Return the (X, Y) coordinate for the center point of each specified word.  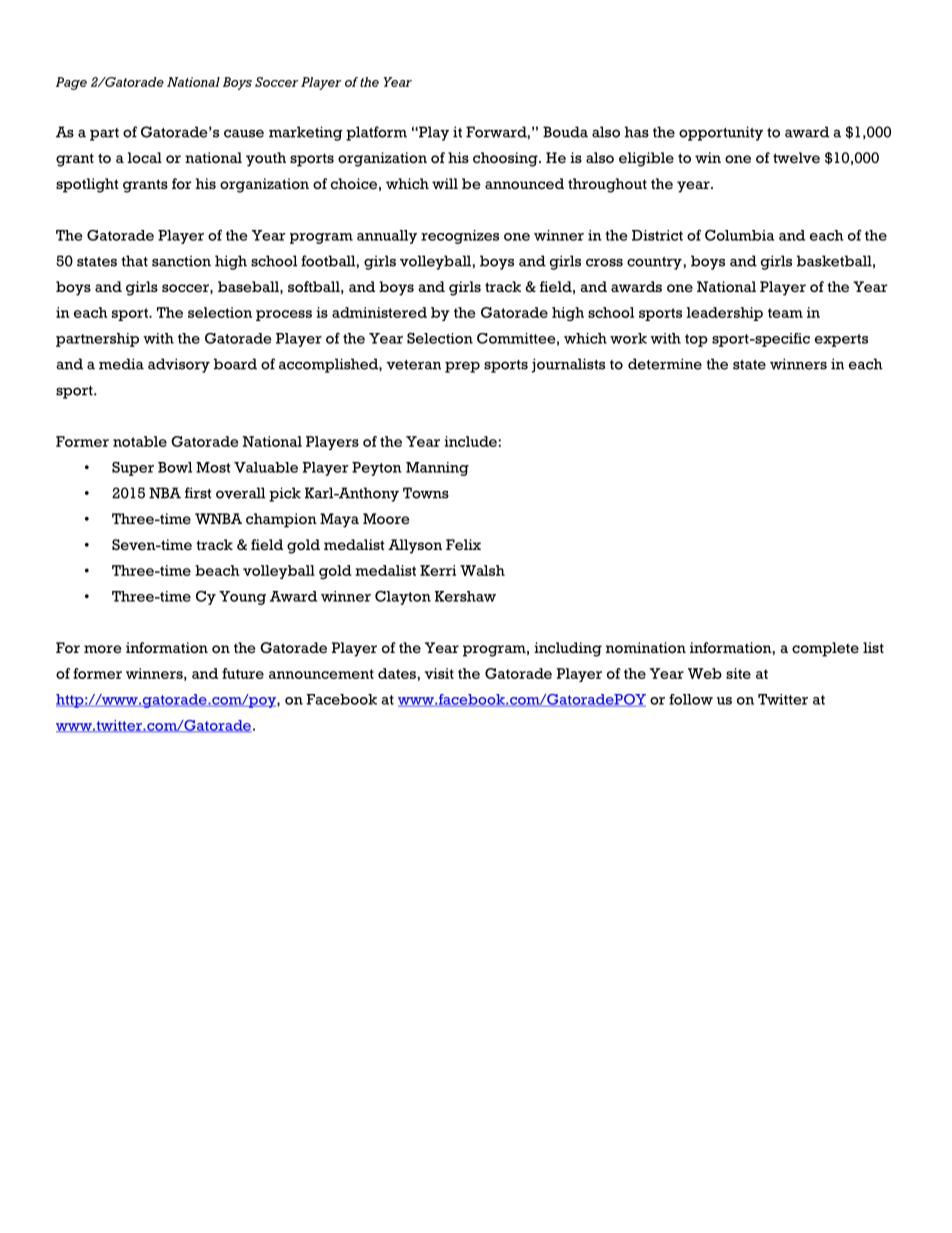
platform (376, 133)
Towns (426, 493)
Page (71, 83)
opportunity (721, 133)
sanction (181, 261)
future (243, 673)
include (471, 441)
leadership (725, 314)
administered (379, 312)
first (198, 493)
